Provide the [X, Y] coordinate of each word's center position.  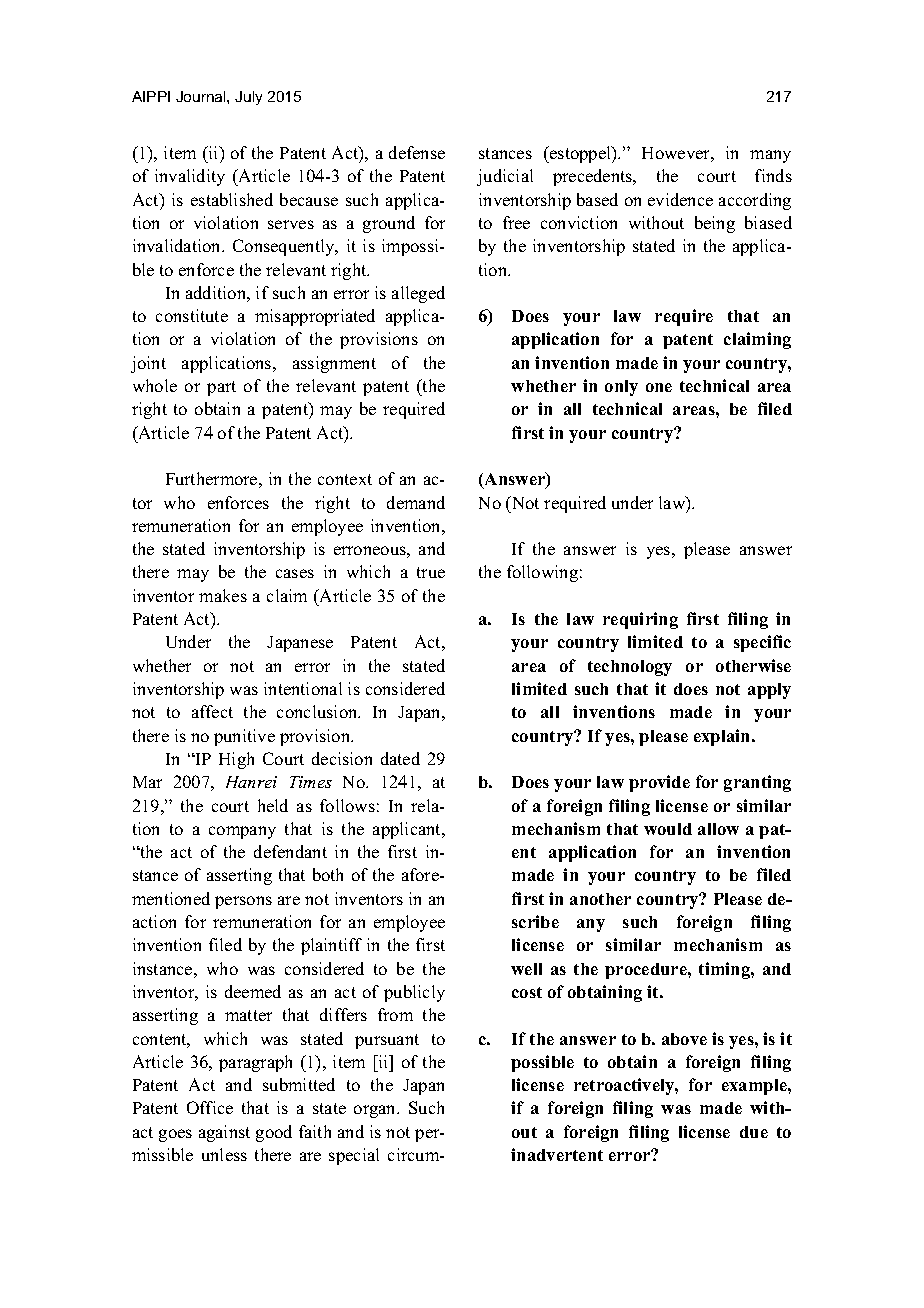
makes [223, 595]
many [770, 156]
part [221, 388]
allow [718, 829]
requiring [640, 620]
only [621, 388]
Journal [202, 96]
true [431, 572]
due [754, 1132]
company [242, 832]
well [526, 969]
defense [417, 152]
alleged [418, 294]
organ [376, 1111]
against [224, 1133]
